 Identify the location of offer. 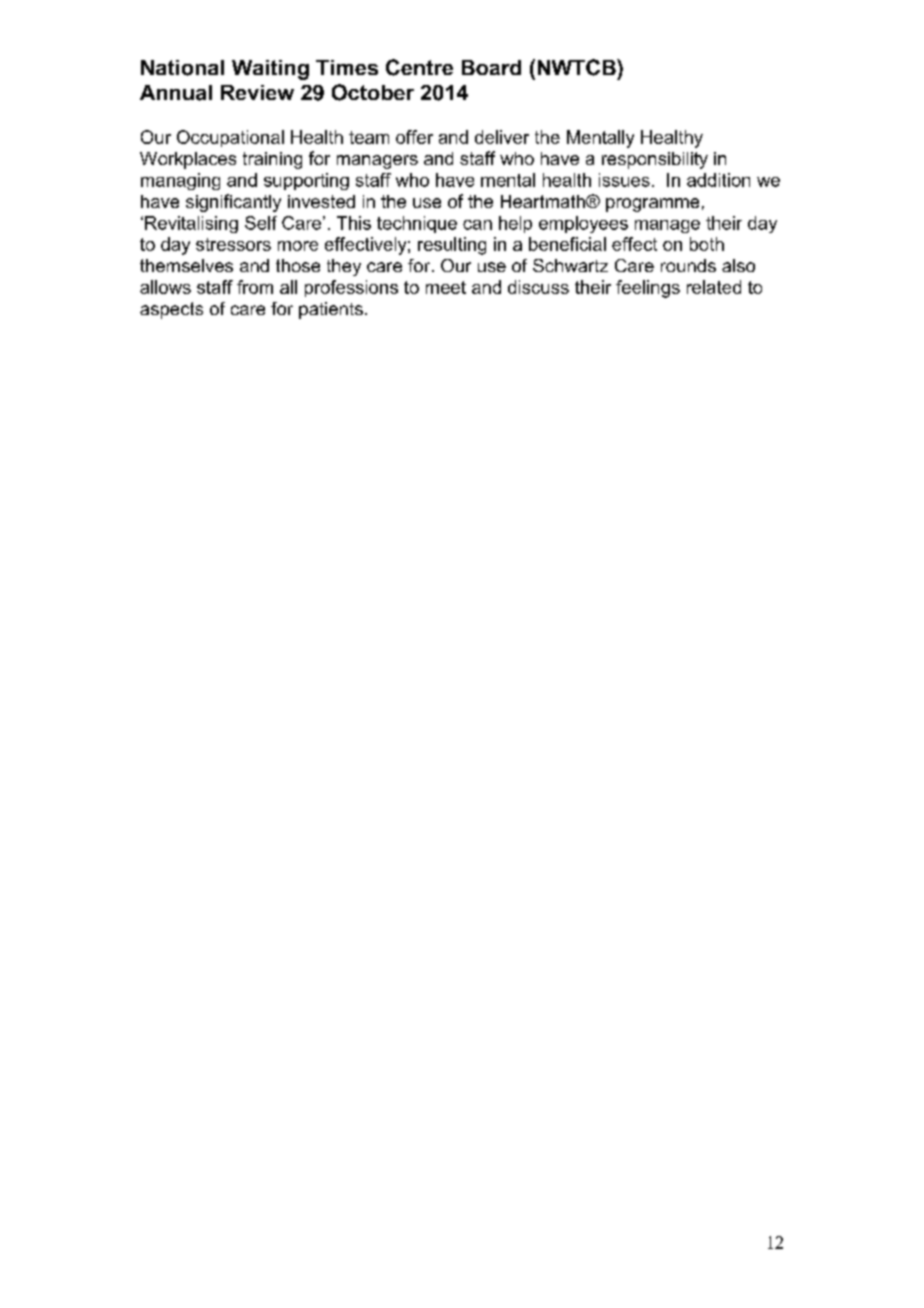
(414, 137).
